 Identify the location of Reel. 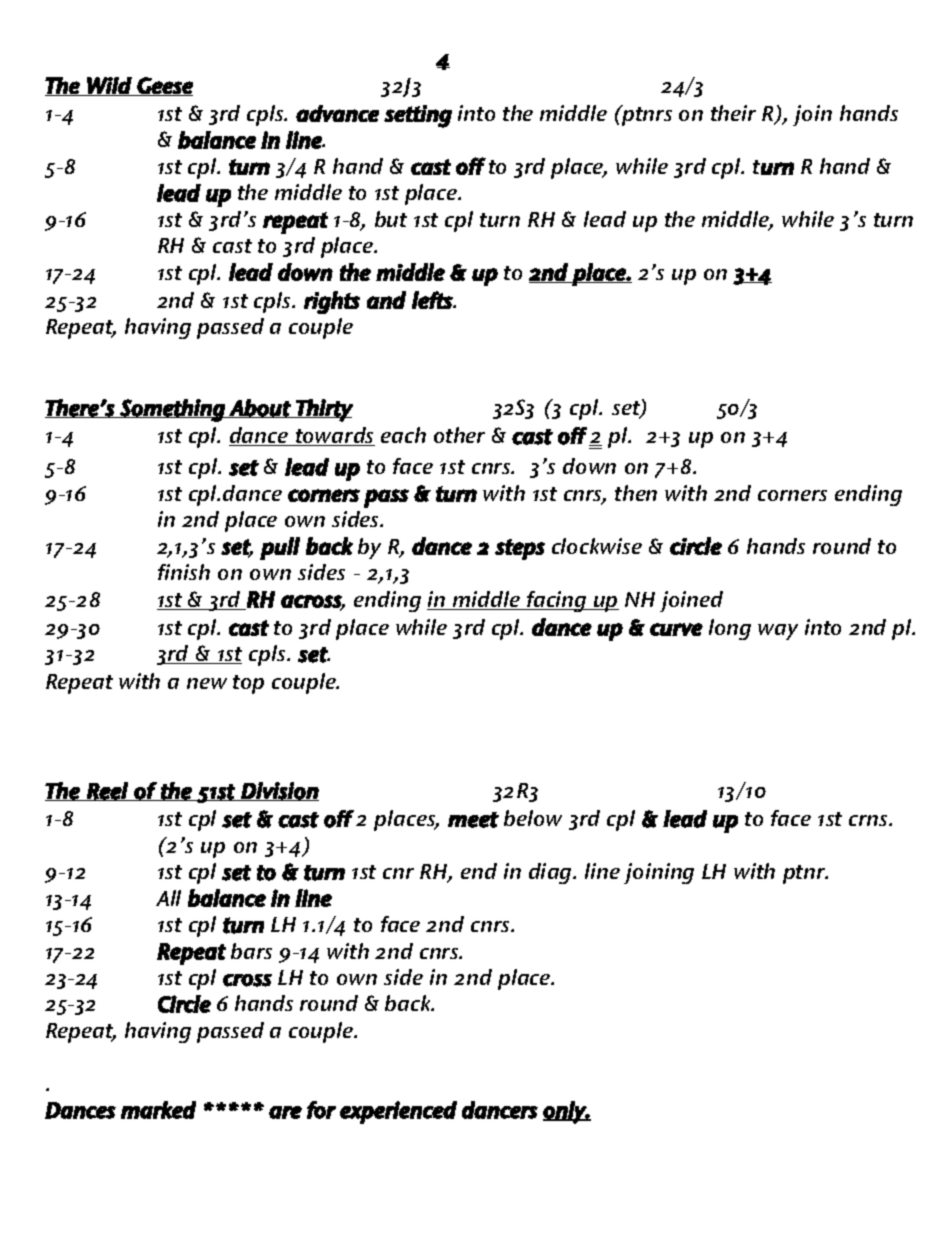
(107, 791).
